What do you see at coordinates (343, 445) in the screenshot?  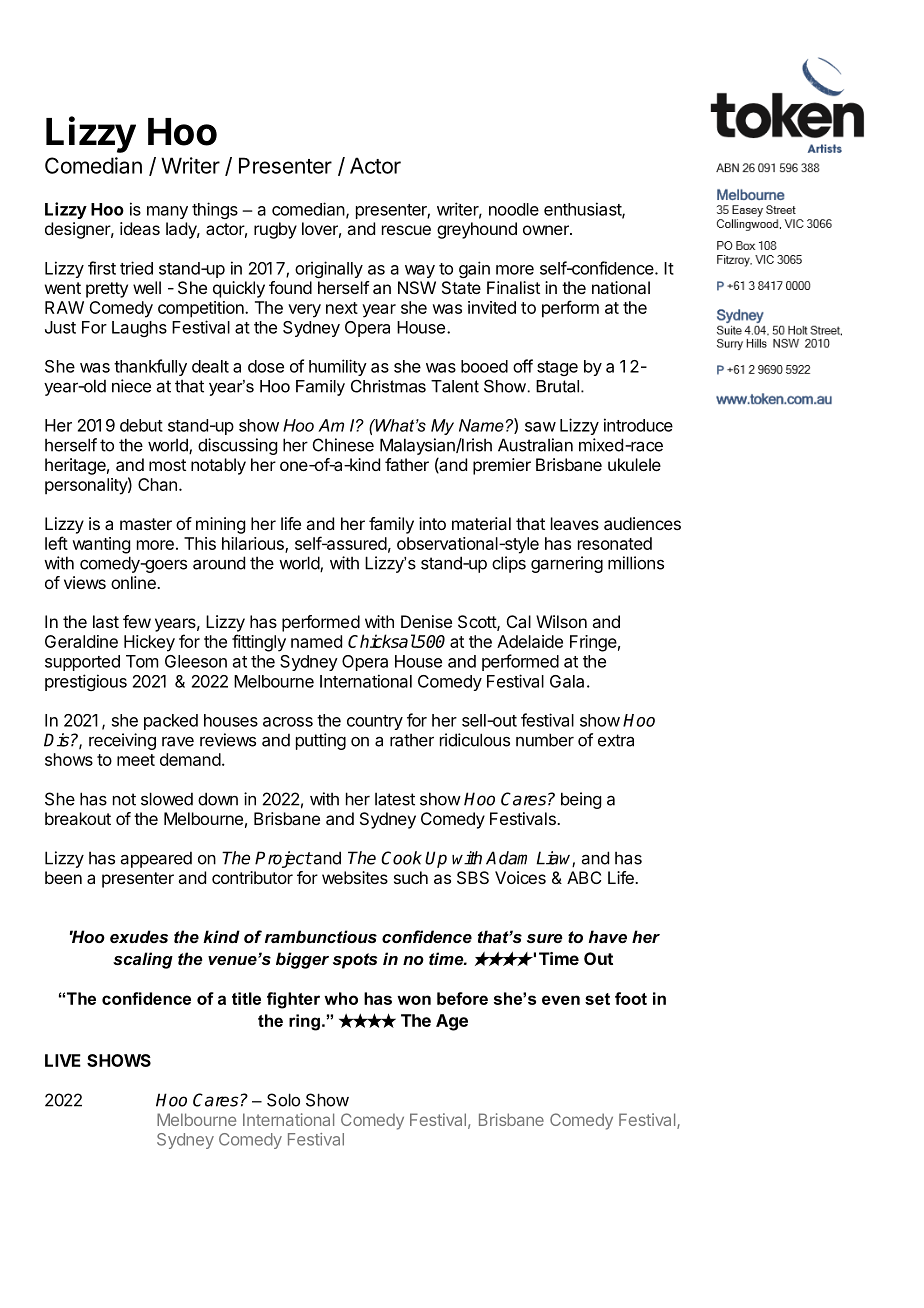 I see `Chinese` at bounding box center [343, 445].
